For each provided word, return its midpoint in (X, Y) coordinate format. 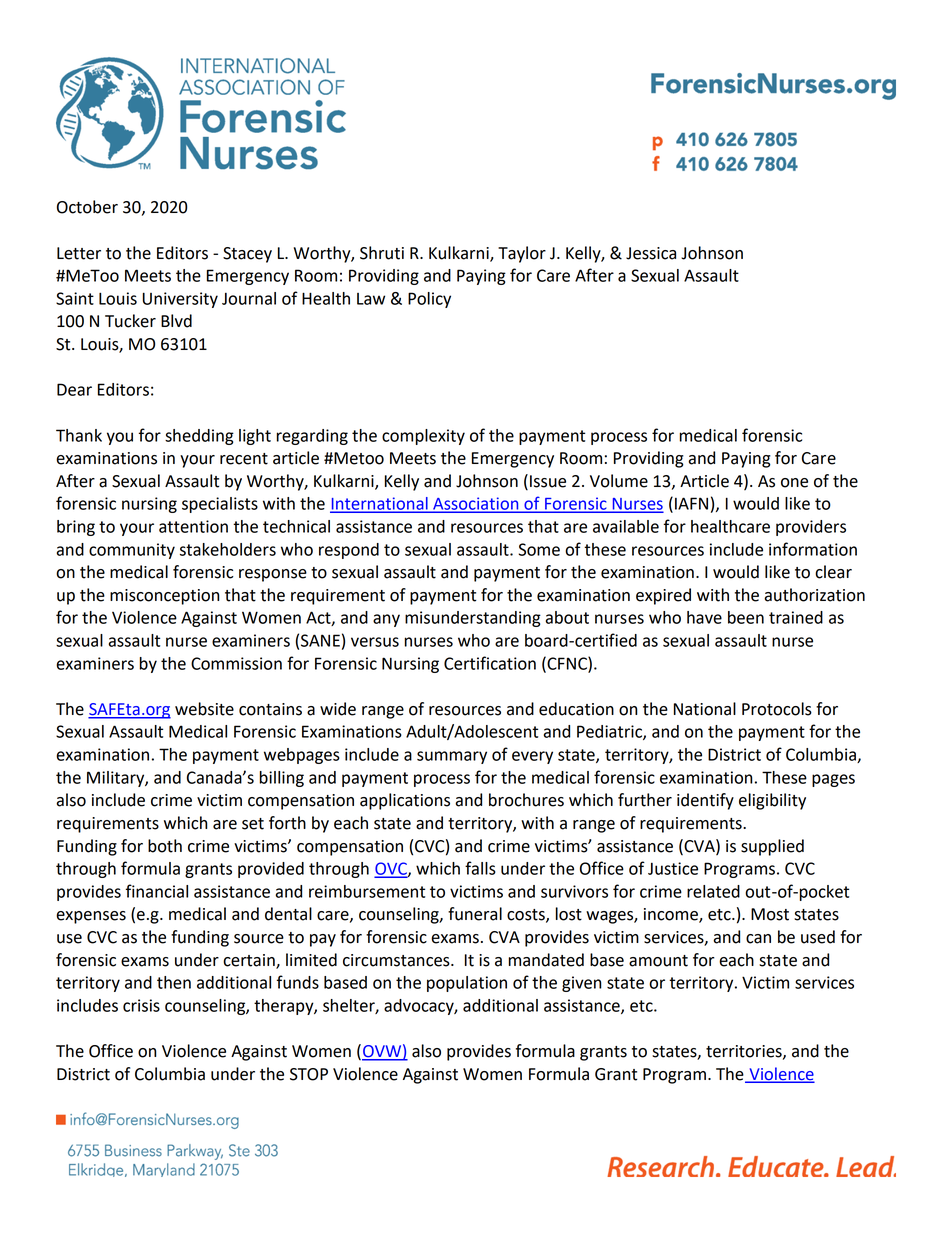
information (813, 549)
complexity (423, 437)
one (794, 483)
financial (157, 891)
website (204, 709)
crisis (141, 1005)
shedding (199, 437)
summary (452, 757)
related (713, 891)
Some (539, 549)
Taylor (522, 254)
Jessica (651, 253)
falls (480, 868)
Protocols (777, 709)
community (132, 551)
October (87, 207)
